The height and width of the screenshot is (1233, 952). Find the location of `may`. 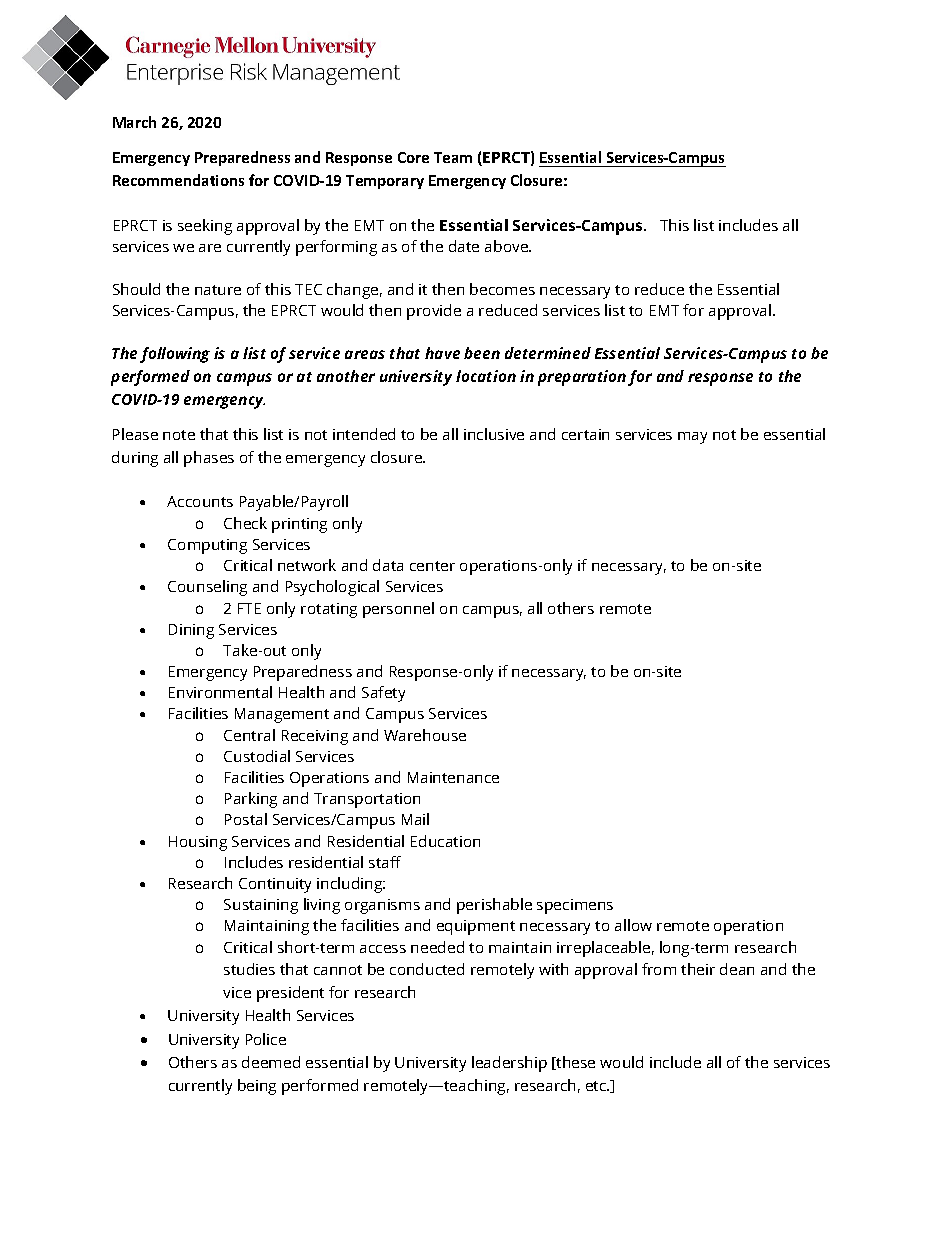

may is located at coordinates (692, 438).
